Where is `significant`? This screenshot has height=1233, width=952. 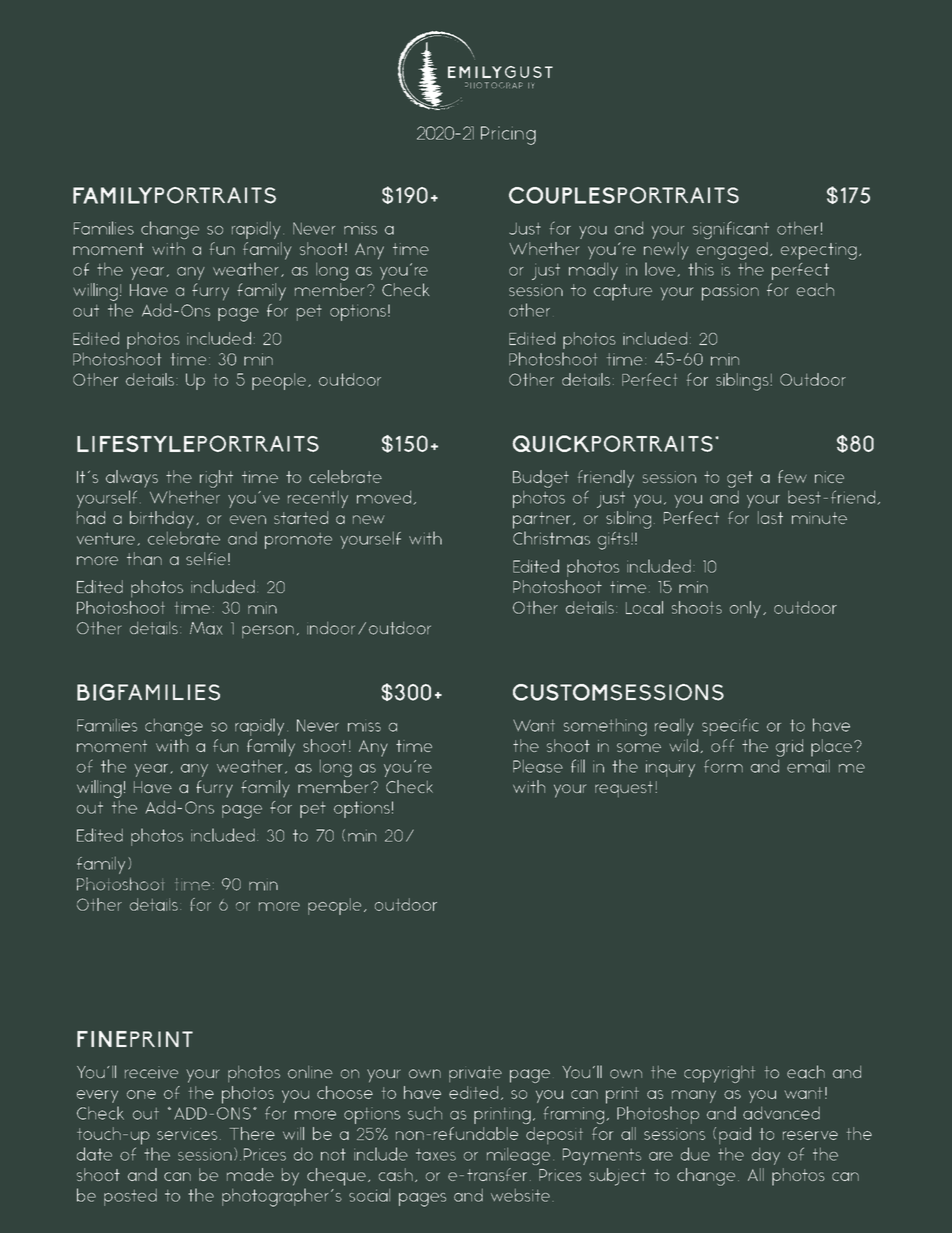 significant is located at coordinates (731, 230).
